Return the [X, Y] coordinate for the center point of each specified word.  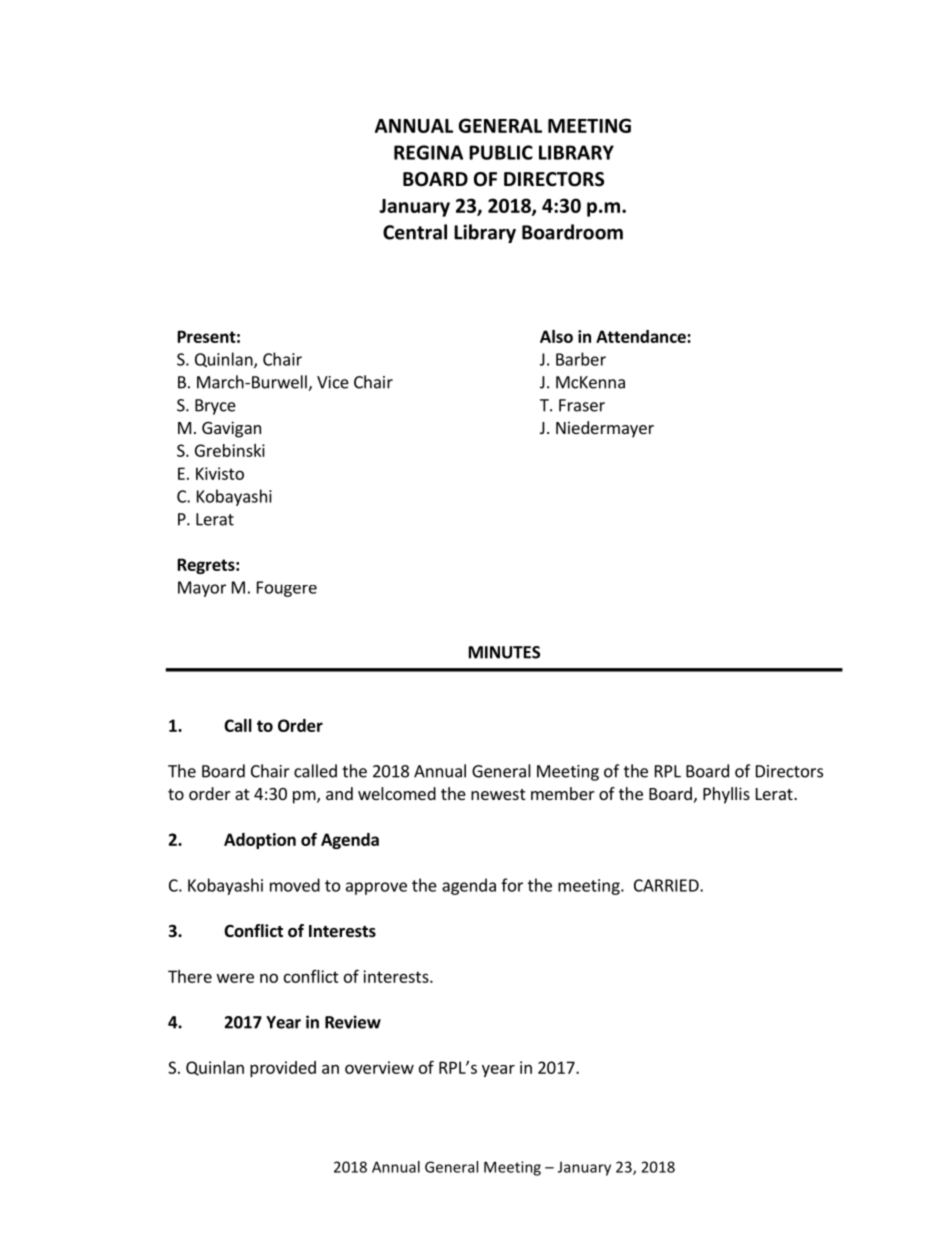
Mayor [202, 589]
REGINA [428, 152]
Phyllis [726, 795]
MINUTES [504, 652]
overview [379, 1067]
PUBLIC [501, 152]
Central [415, 232]
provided [283, 1069]
